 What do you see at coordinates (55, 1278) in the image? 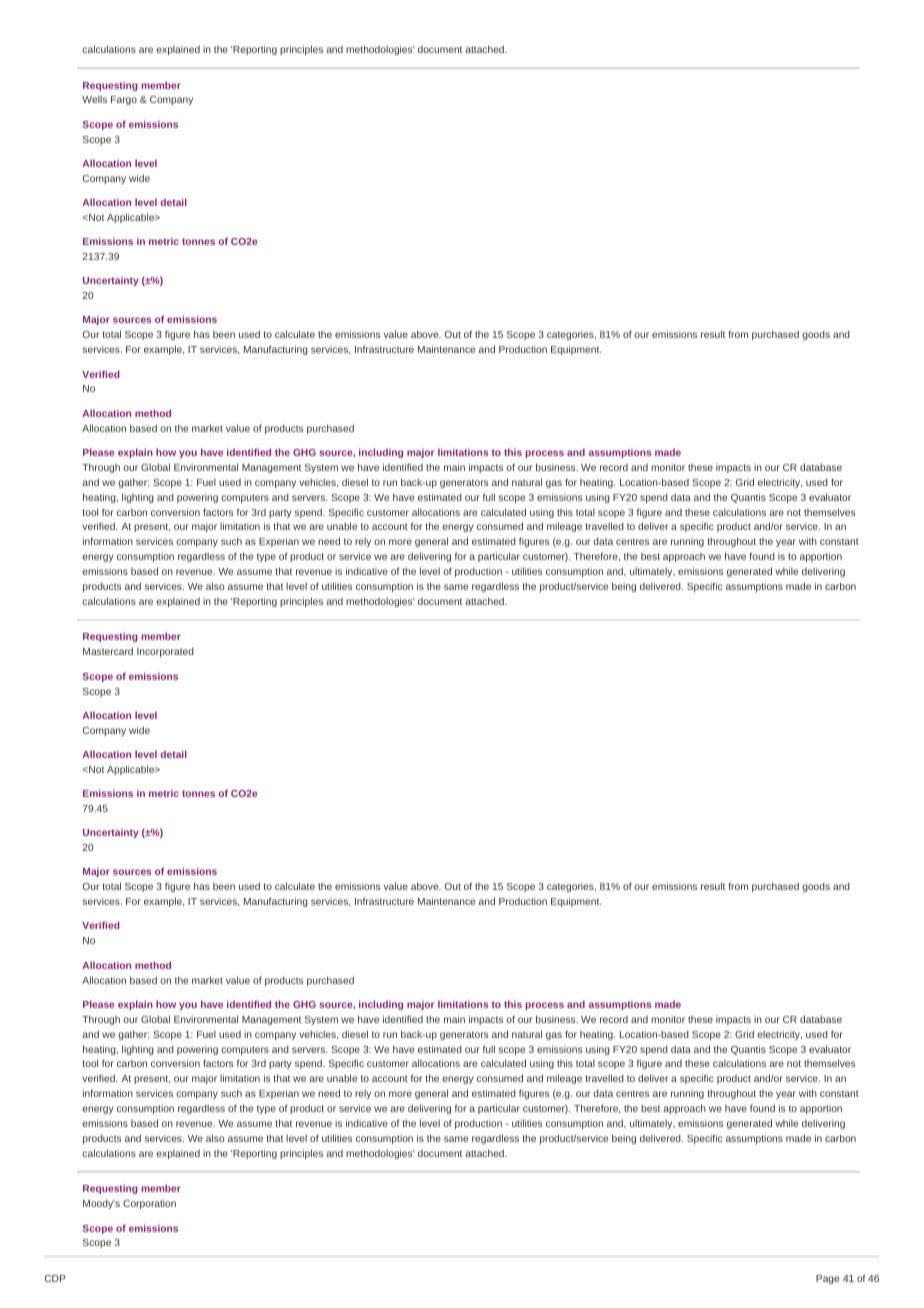
I see `CDP` at bounding box center [55, 1278].
